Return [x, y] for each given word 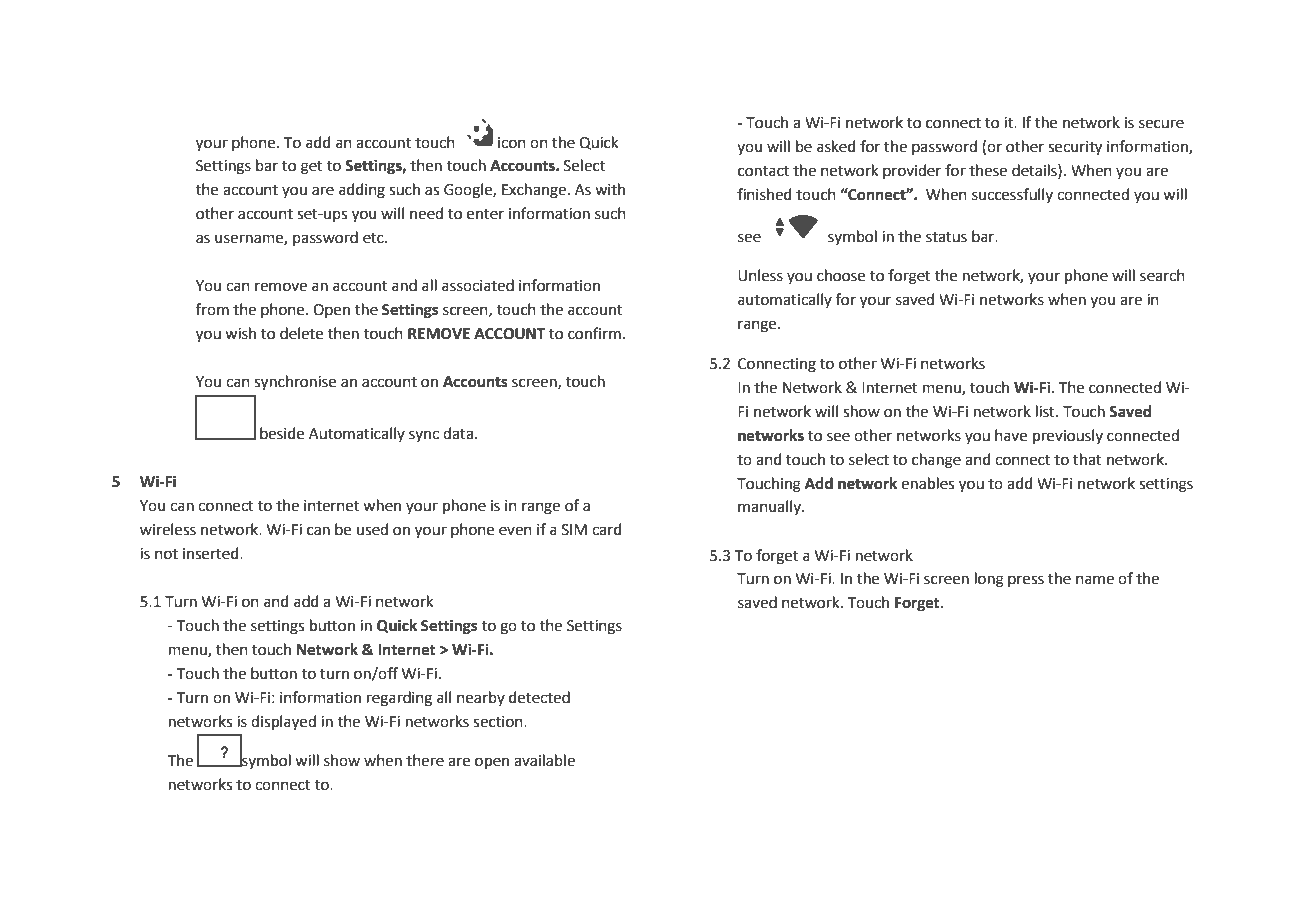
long [989, 580]
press [1026, 581]
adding [362, 191]
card [607, 529]
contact [763, 171]
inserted [212, 553]
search [1162, 275]
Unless [760, 275]
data [458, 433]
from [212, 309]
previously [1068, 436]
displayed [283, 723]
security [1075, 148]
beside [282, 433]
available [544, 760]
